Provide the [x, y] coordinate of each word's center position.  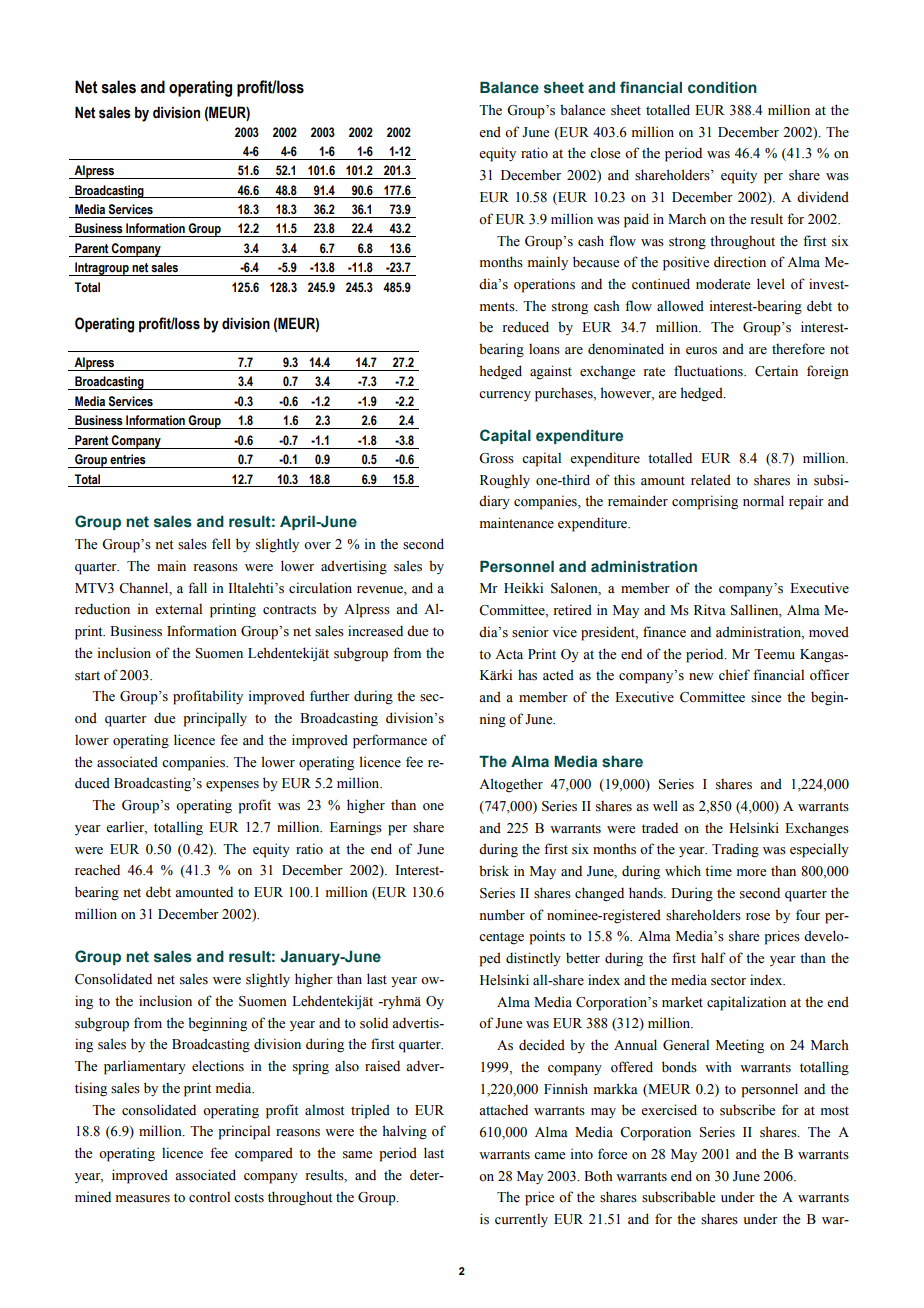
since [766, 697]
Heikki [523, 588]
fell [221, 544]
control [209, 1197]
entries [128, 459]
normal [763, 501]
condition [722, 88]
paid [636, 220]
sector [728, 981]
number [502, 915]
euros [701, 351]
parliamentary [145, 1067]
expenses [232, 786]
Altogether [511, 785]
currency [505, 396]
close [605, 153]
